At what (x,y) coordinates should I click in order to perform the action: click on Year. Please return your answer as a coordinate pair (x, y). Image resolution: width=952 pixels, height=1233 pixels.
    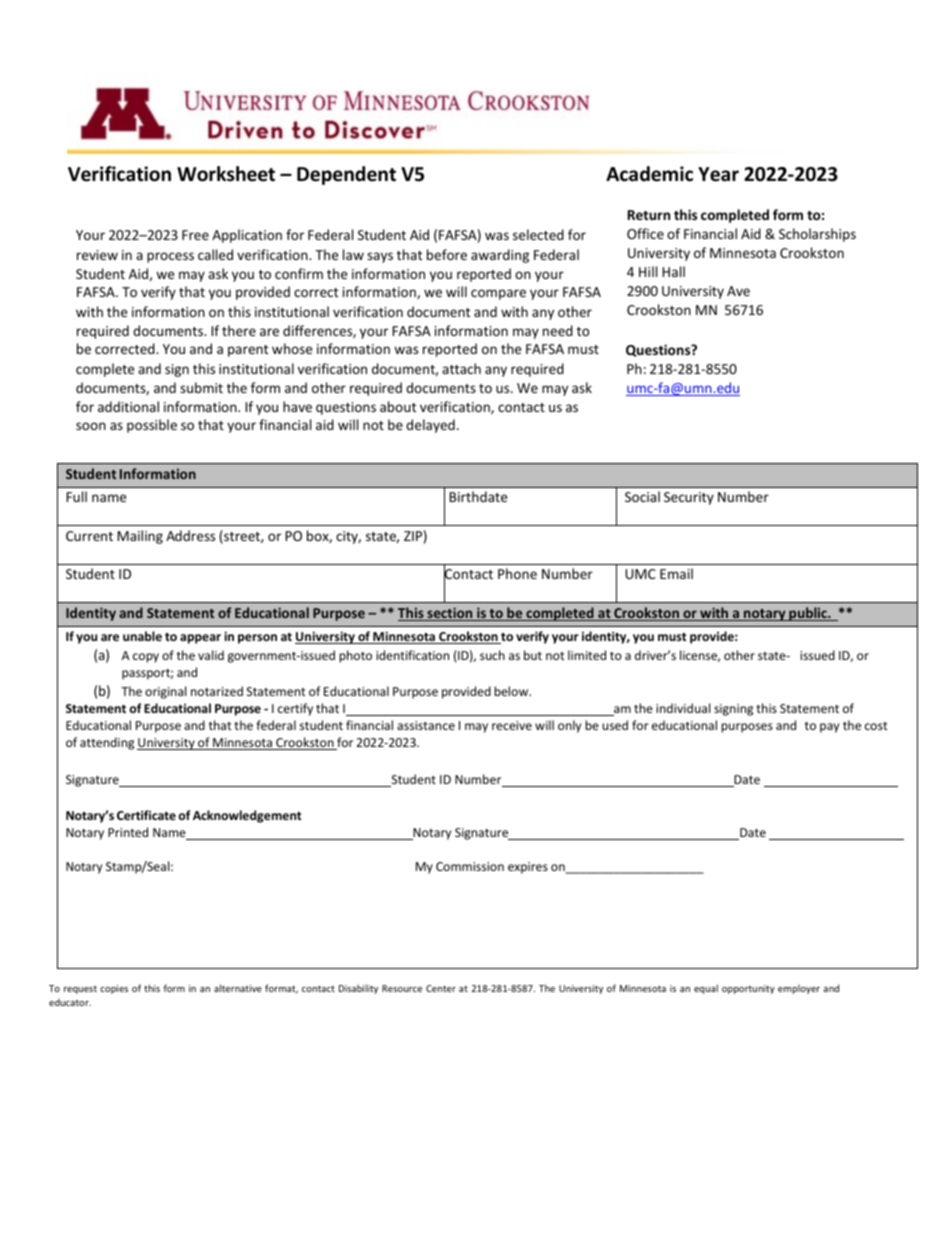
    Looking at the image, I should click on (718, 174).
